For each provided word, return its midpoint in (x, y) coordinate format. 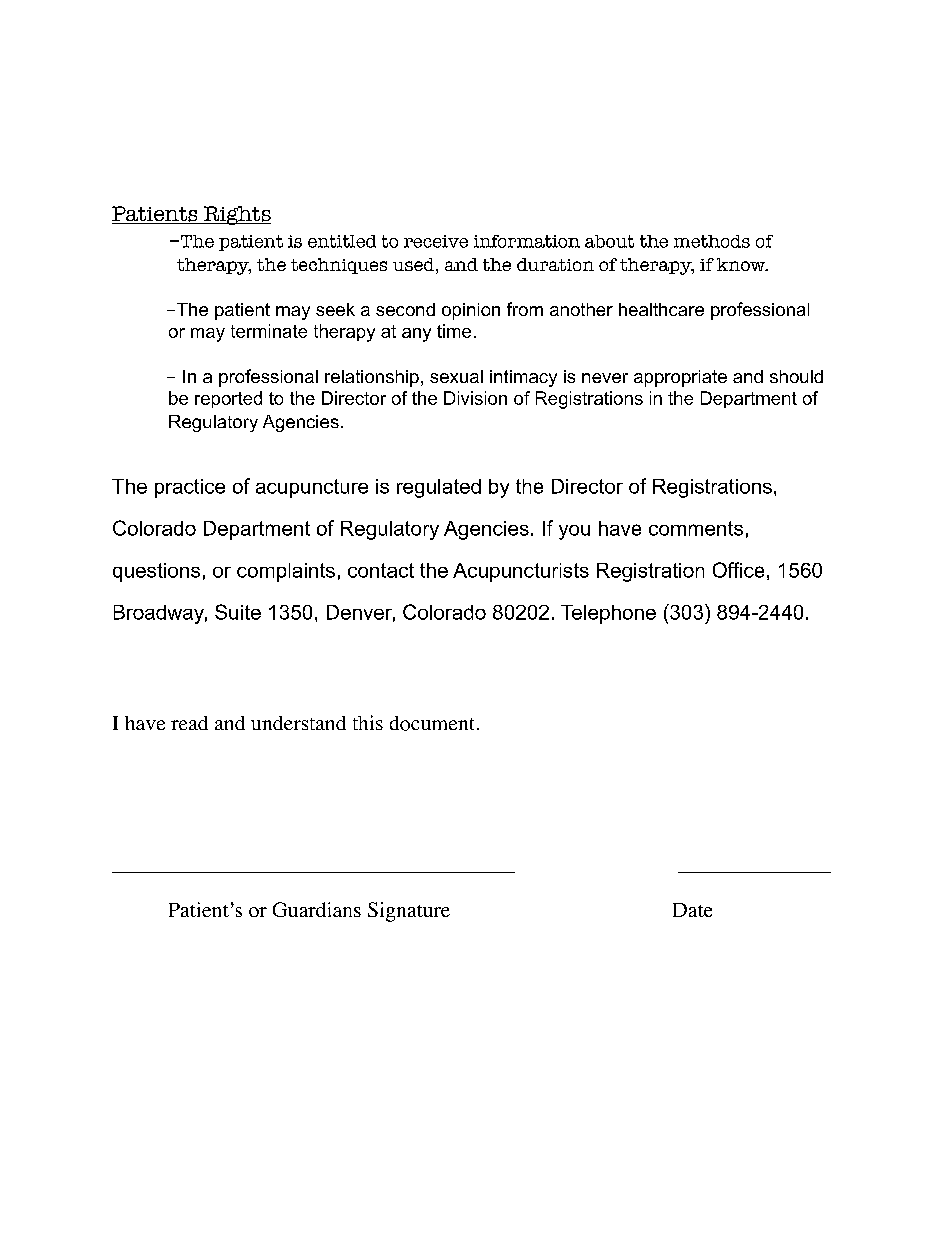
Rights (236, 215)
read (189, 723)
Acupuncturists (521, 572)
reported (228, 399)
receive (436, 241)
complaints (286, 572)
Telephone (608, 614)
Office (738, 570)
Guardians (317, 909)
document (432, 723)
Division (475, 398)
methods (712, 241)
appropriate (680, 378)
